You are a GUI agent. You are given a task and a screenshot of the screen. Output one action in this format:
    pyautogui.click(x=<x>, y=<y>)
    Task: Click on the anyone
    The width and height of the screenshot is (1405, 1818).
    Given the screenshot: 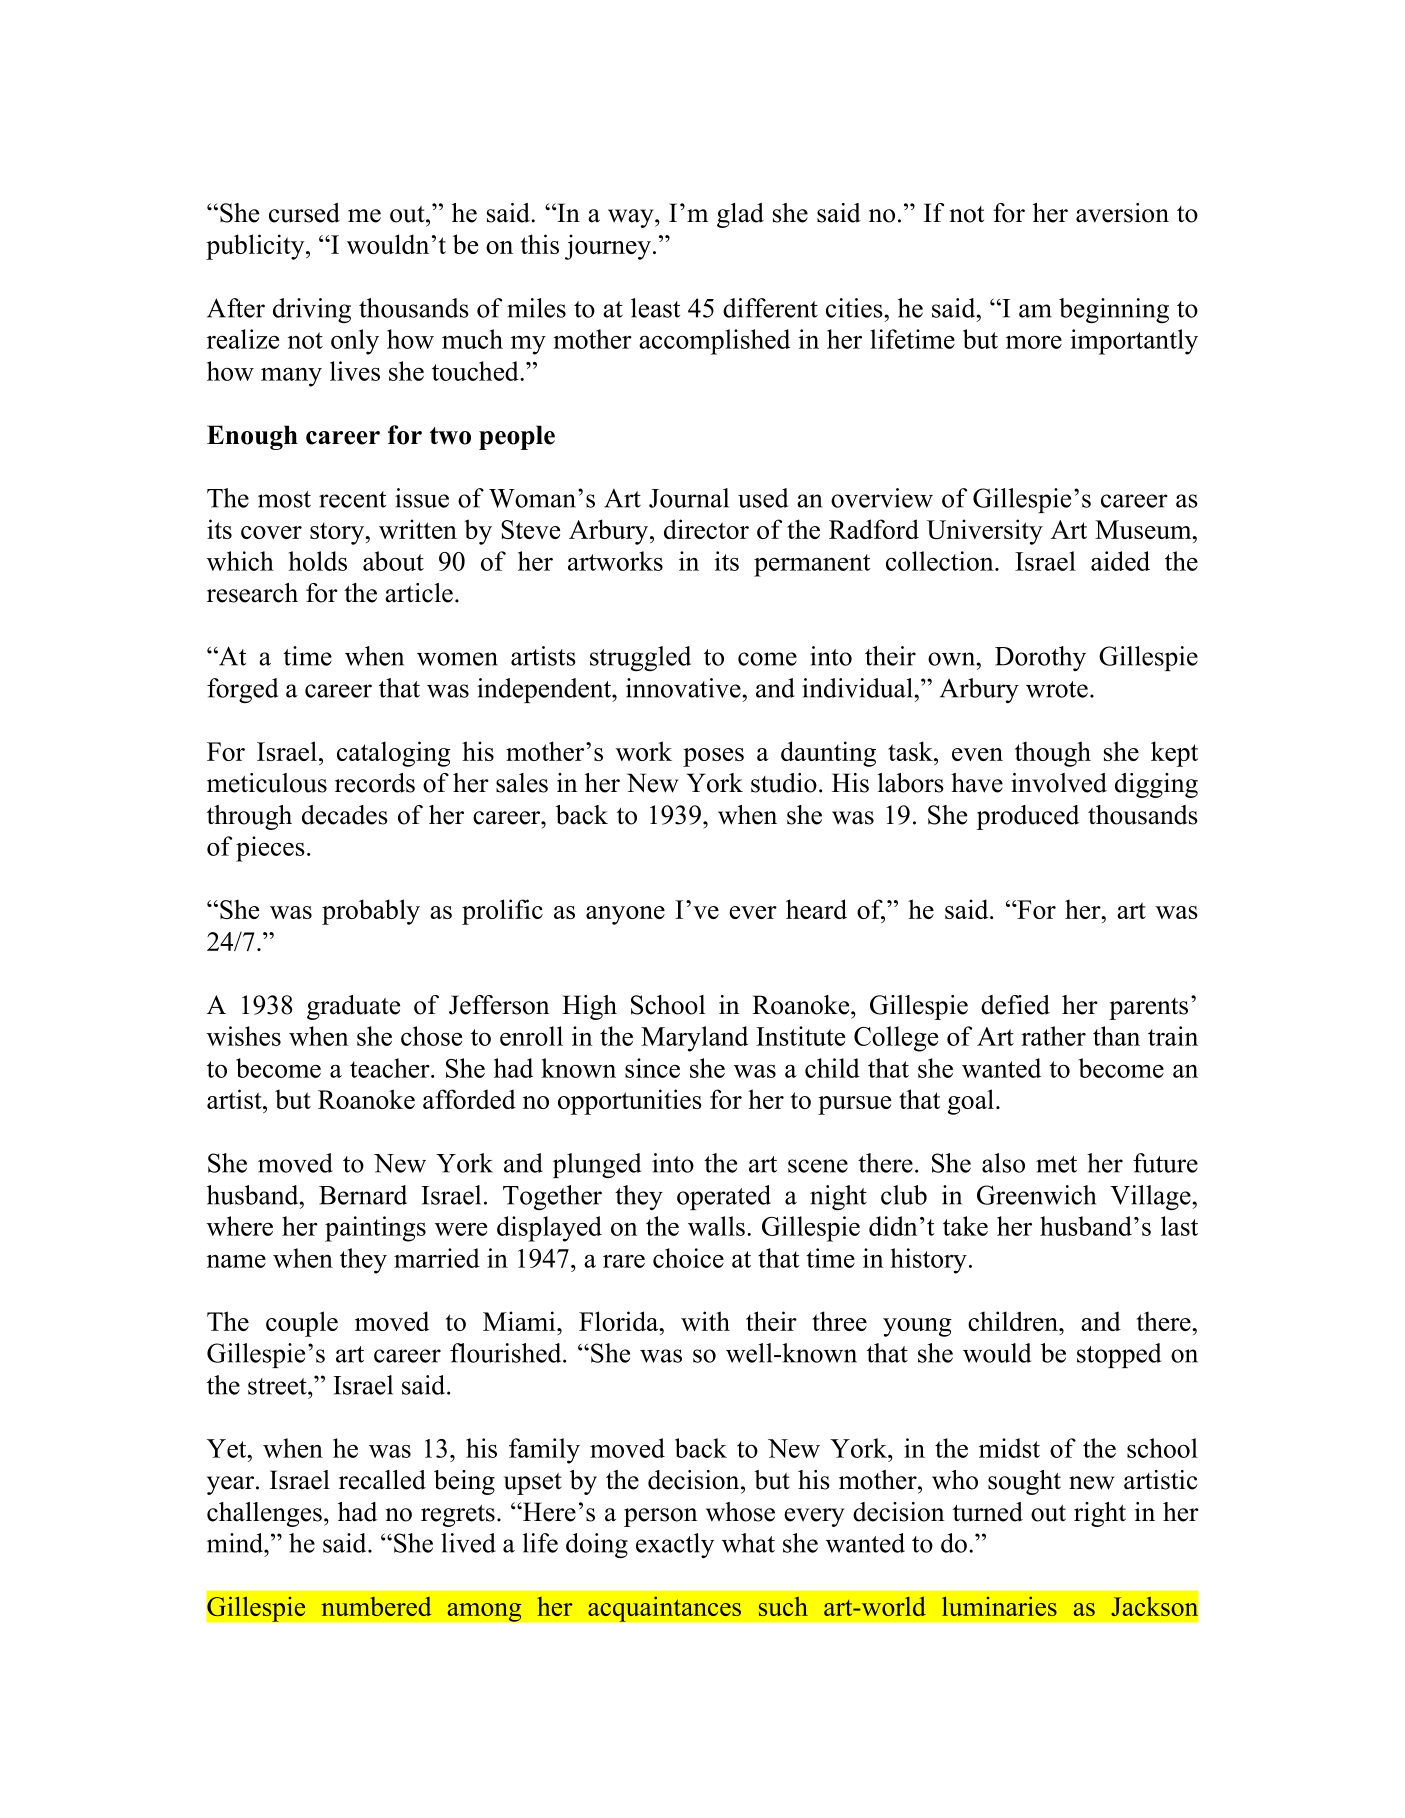 What is the action you would take?
    pyautogui.click(x=625, y=915)
